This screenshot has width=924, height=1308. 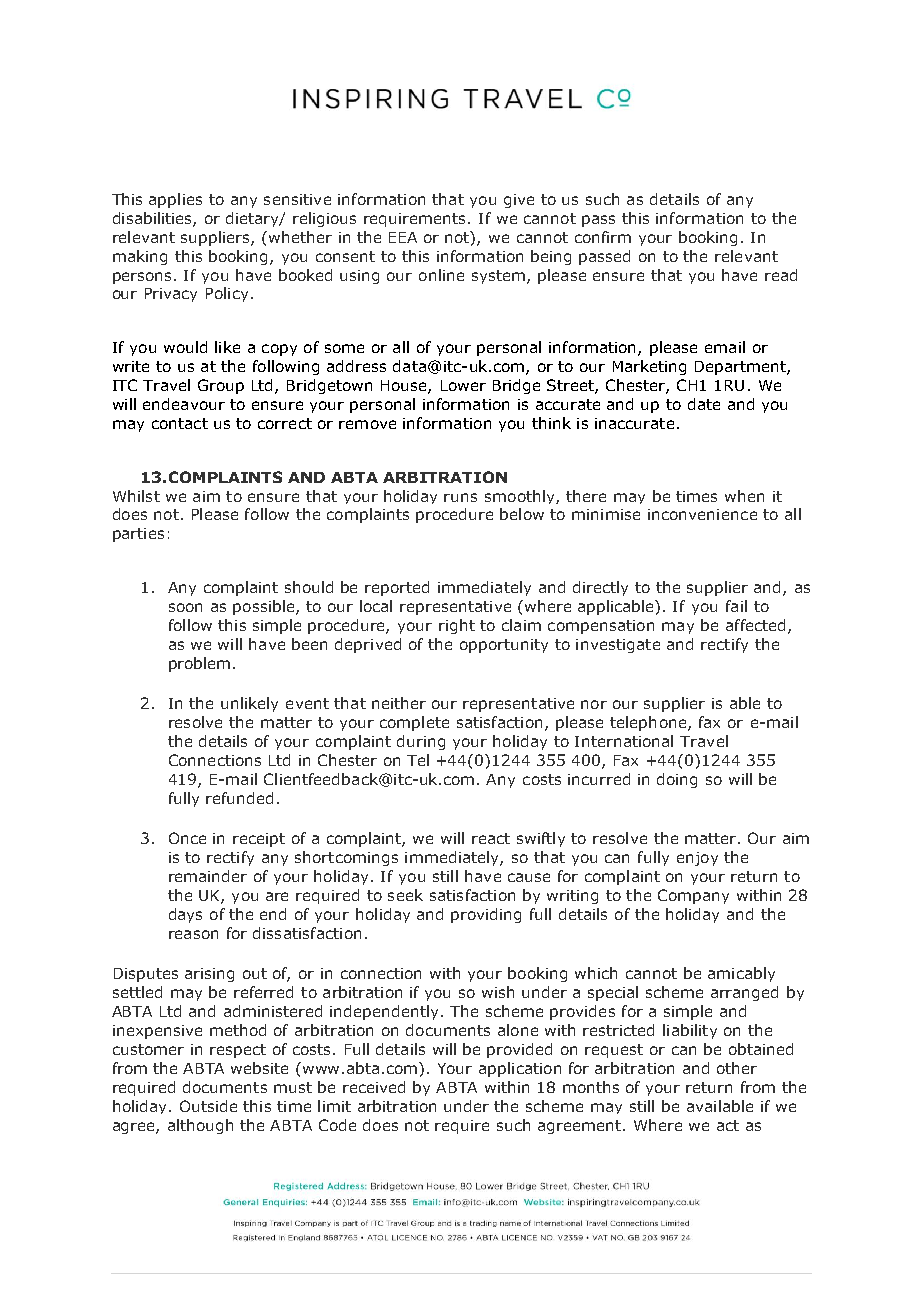 I want to click on refunded, so click(x=239, y=798).
